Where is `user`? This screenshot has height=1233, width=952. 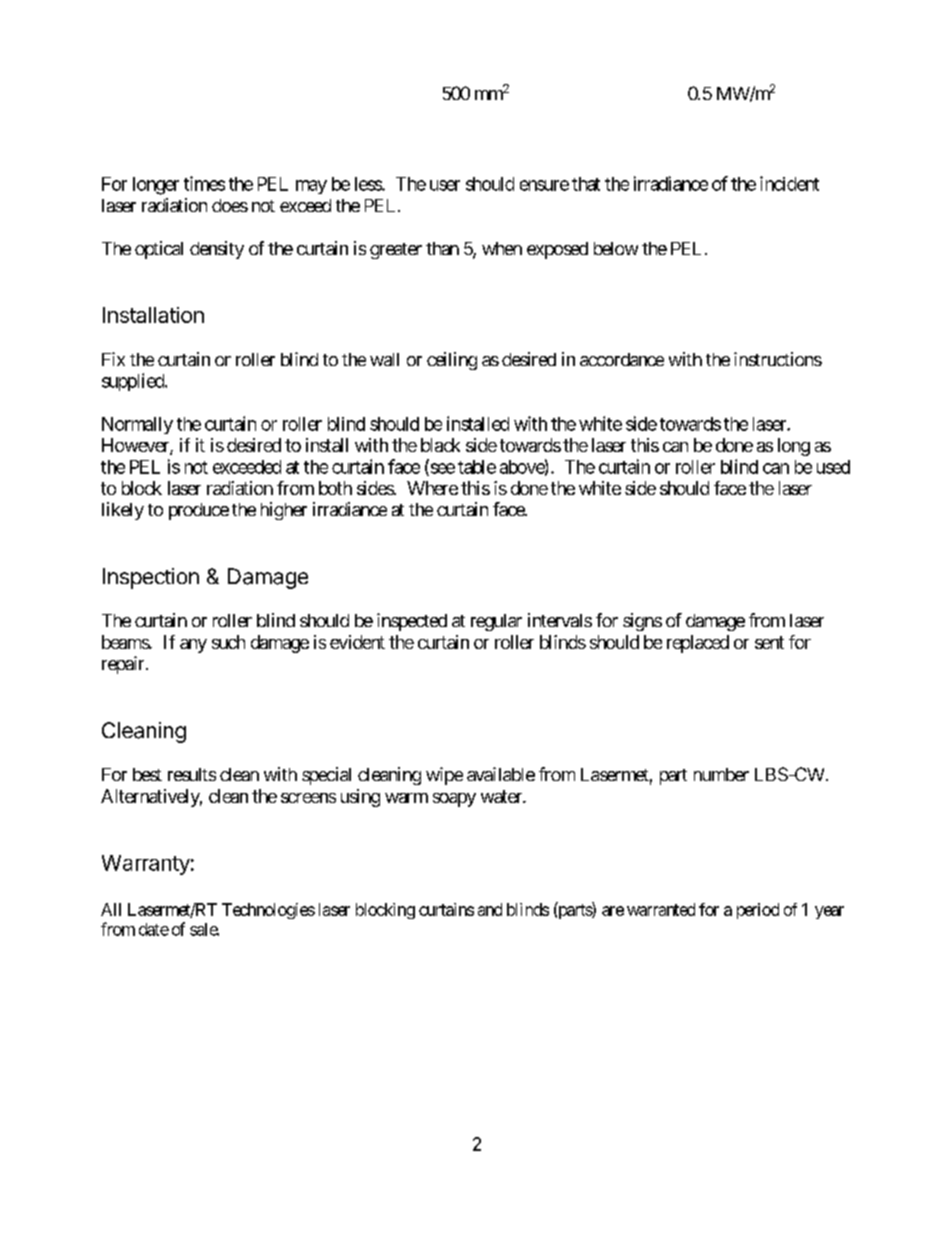 user is located at coordinates (445, 185).
